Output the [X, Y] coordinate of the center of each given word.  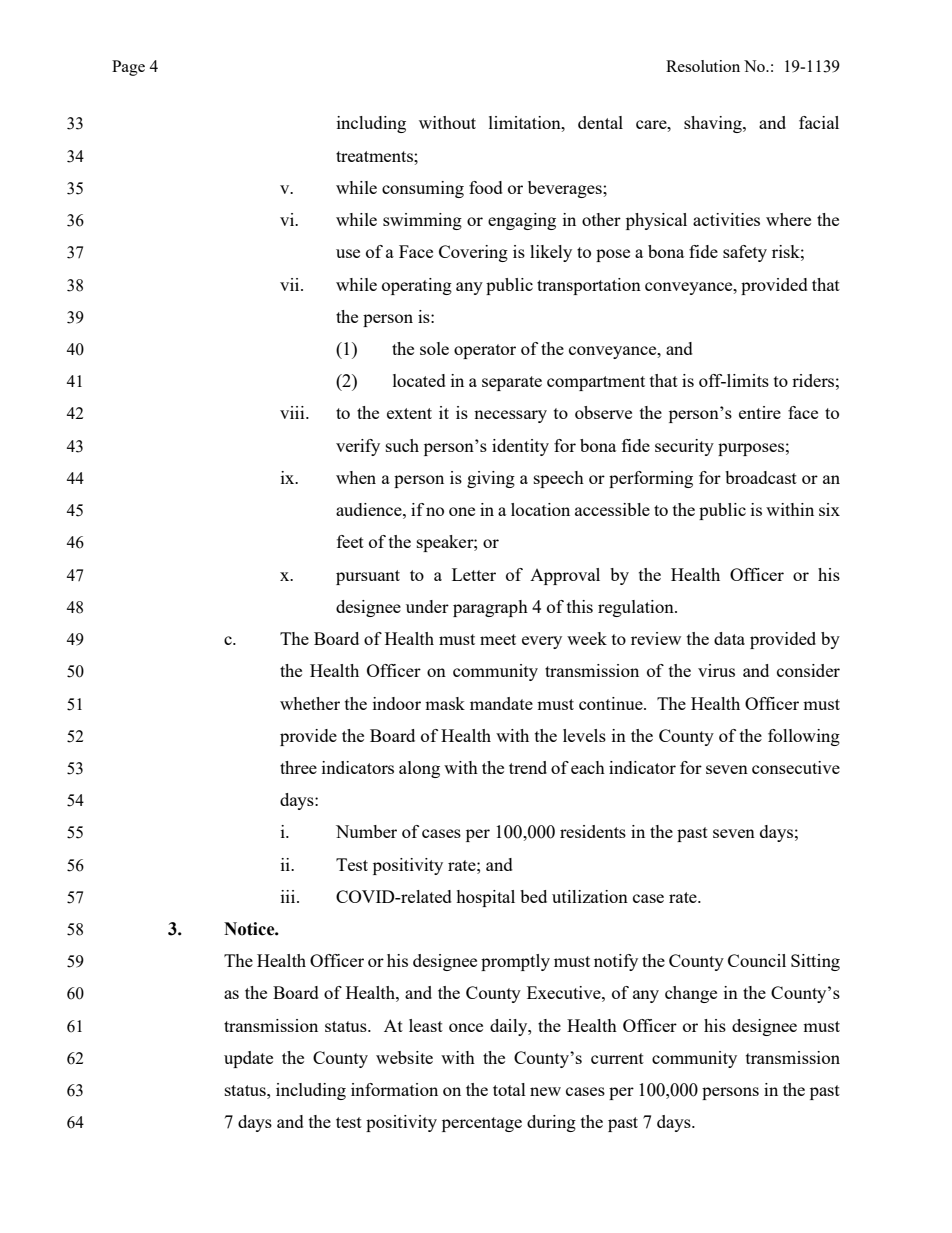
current [617, 1058]
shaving [714, 124]
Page [128, 68]
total [509, 1089]
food [486, 187]
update [248, 1059]
